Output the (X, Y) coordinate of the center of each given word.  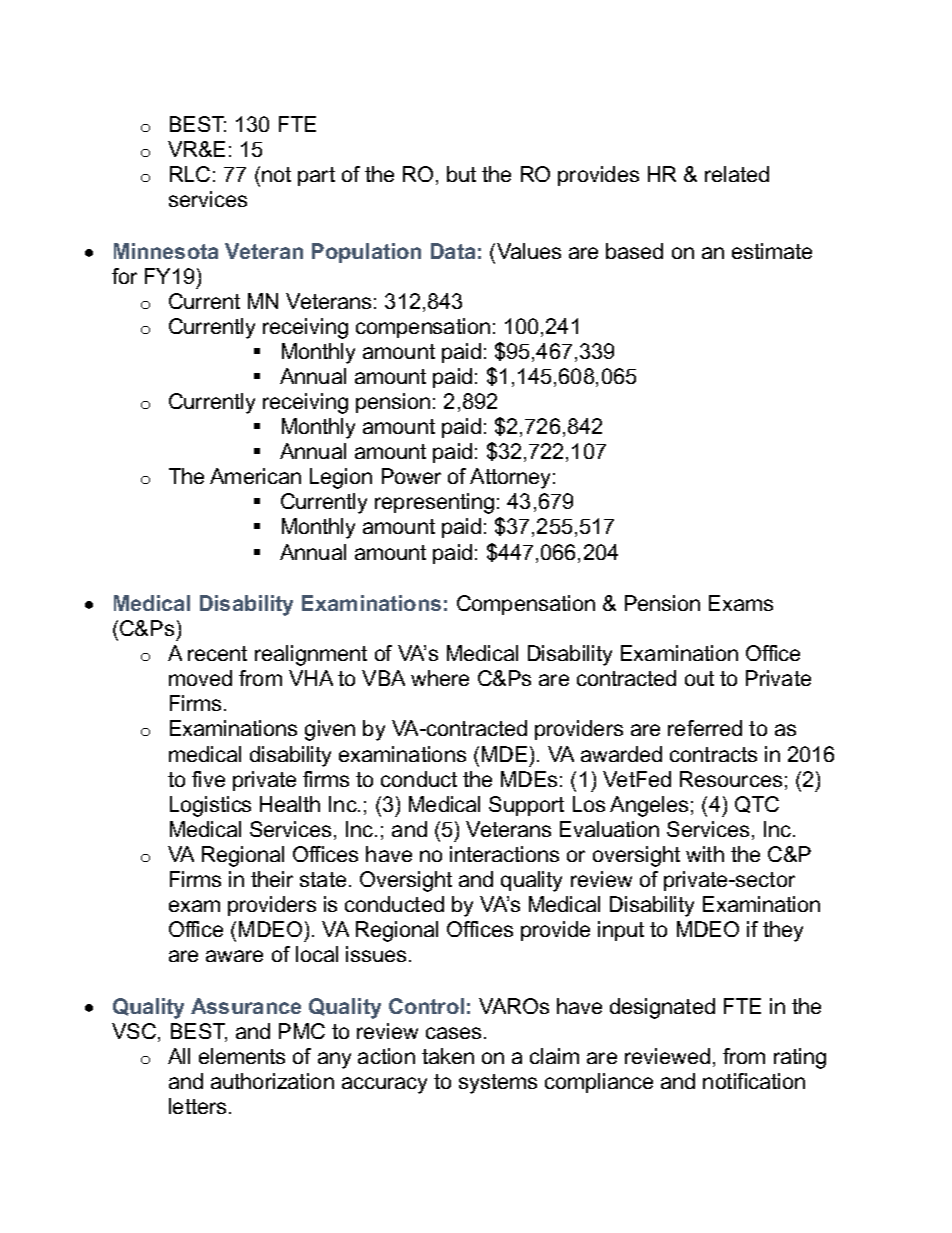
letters (197, 1106)
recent (217, 653)
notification (754, 1081)
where (440, 678)
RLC (190, 174)
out (699, 678)
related (737, 174)
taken (448, 1056)
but (461, 174)
